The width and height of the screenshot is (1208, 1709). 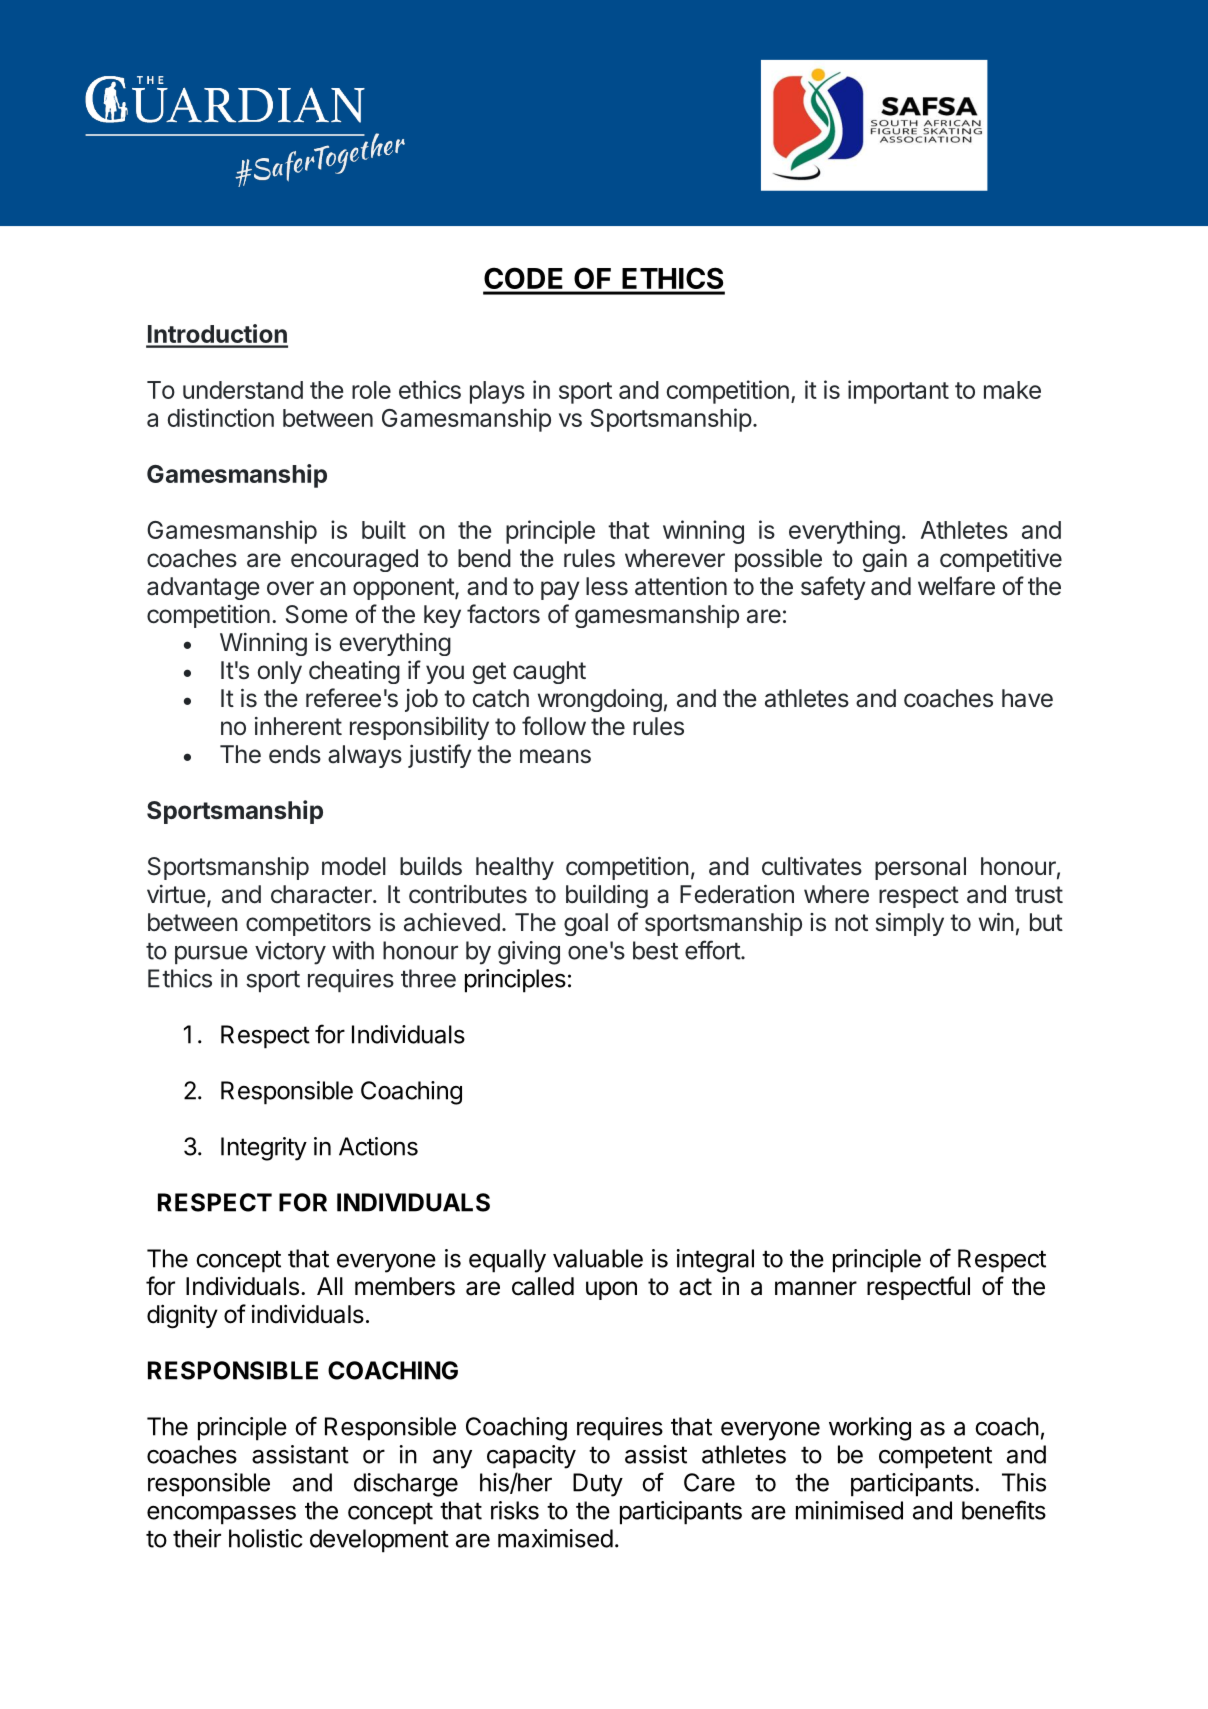 What do you see at coordinates (264, 1149) in the screenshot?
I see `Integrity` at bounding box center [264, 1149].
